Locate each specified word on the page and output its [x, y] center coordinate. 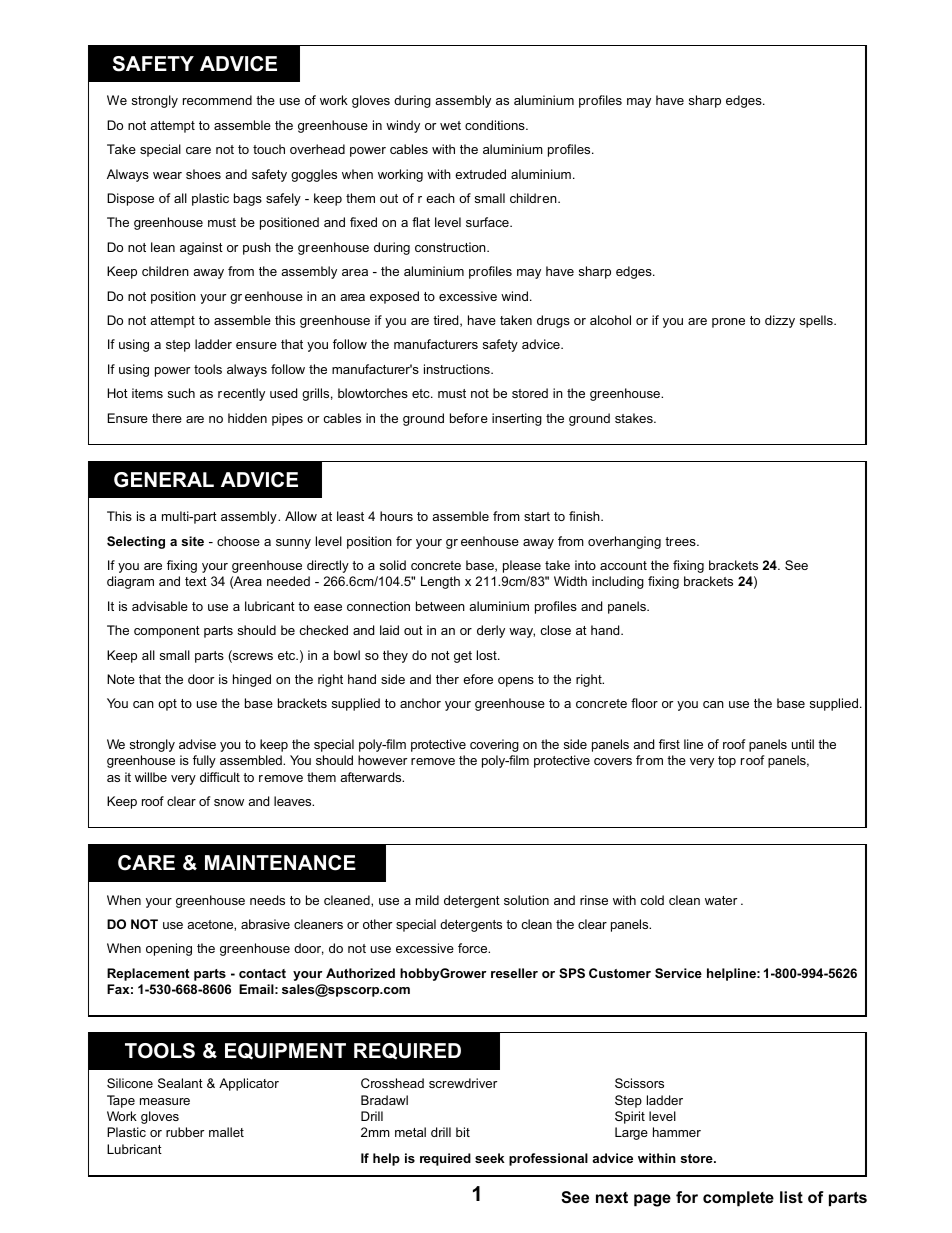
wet [450, 125]
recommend [217, 100]
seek [490, 1158]
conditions [496, 125]
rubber [185, 1132]
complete [738, 1199]
